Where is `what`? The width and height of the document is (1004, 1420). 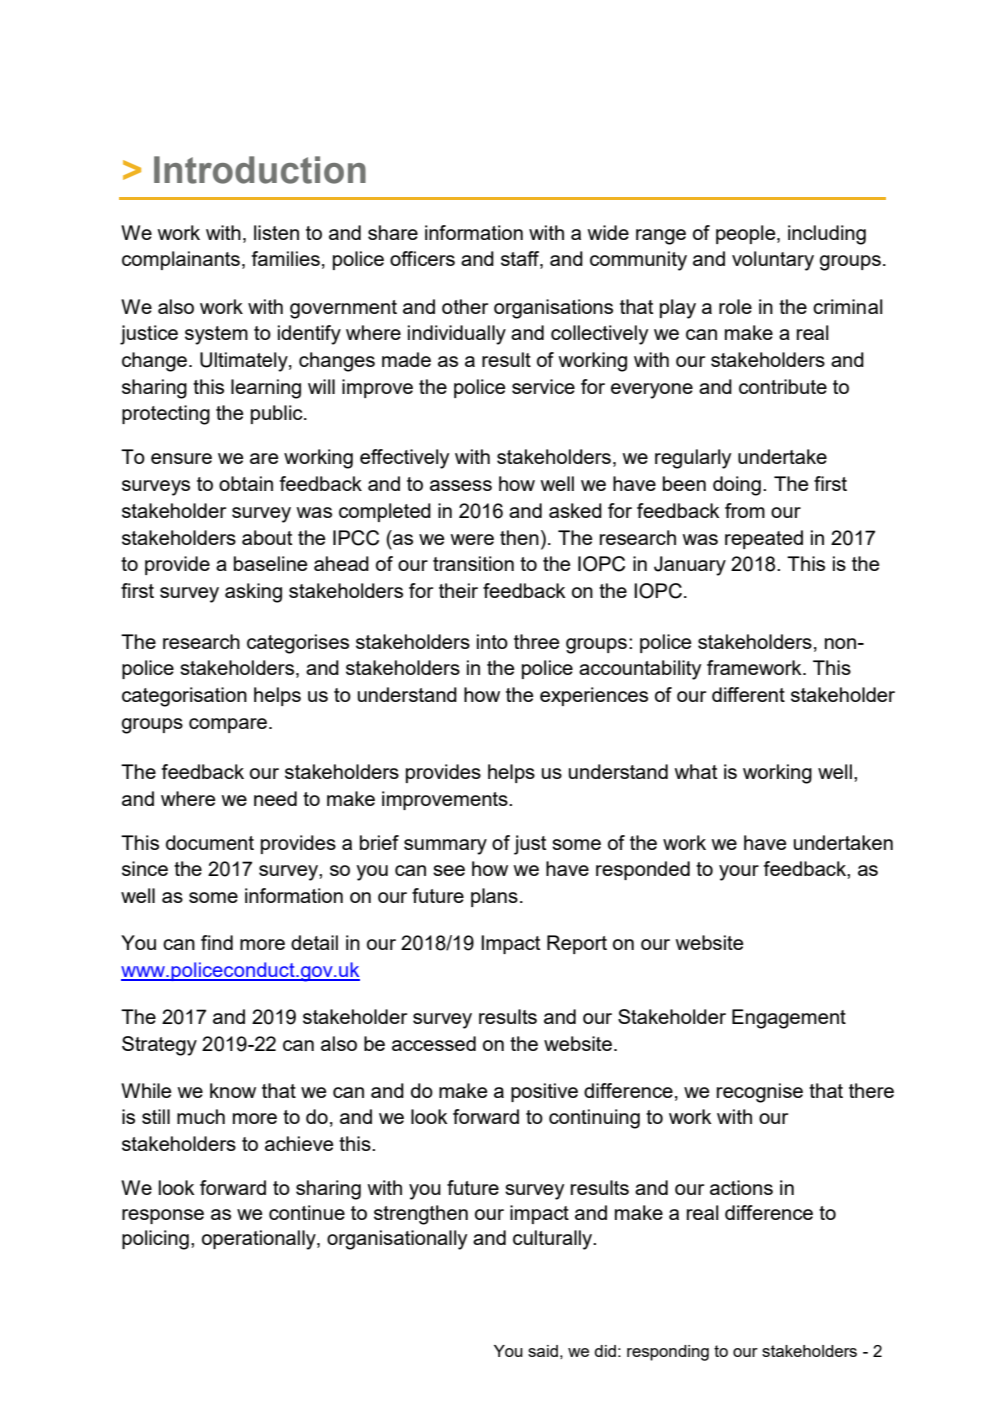 what is located at coordinates (695, 771).
